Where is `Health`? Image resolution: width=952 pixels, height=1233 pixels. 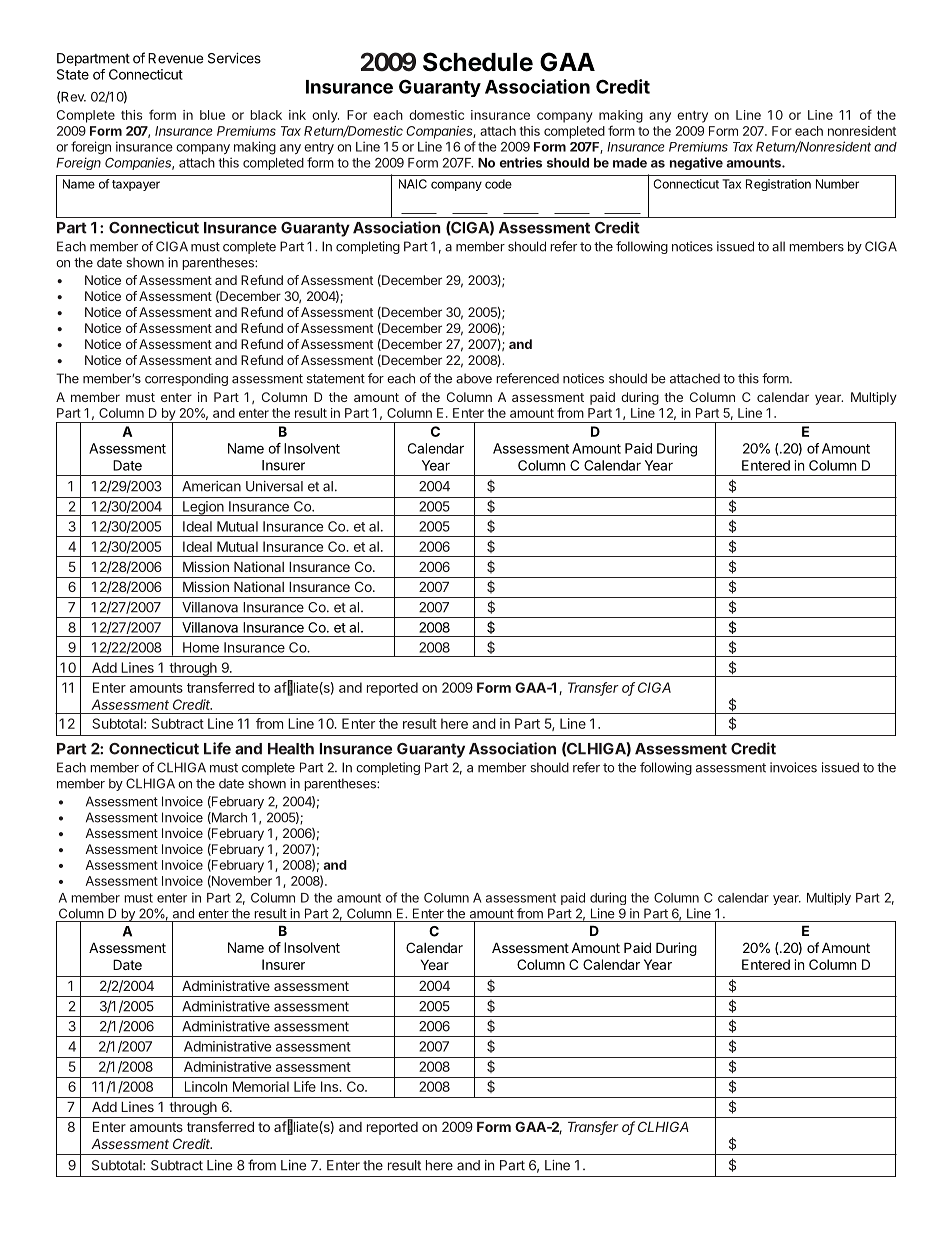
Health is located at coordinates (291, 749).
